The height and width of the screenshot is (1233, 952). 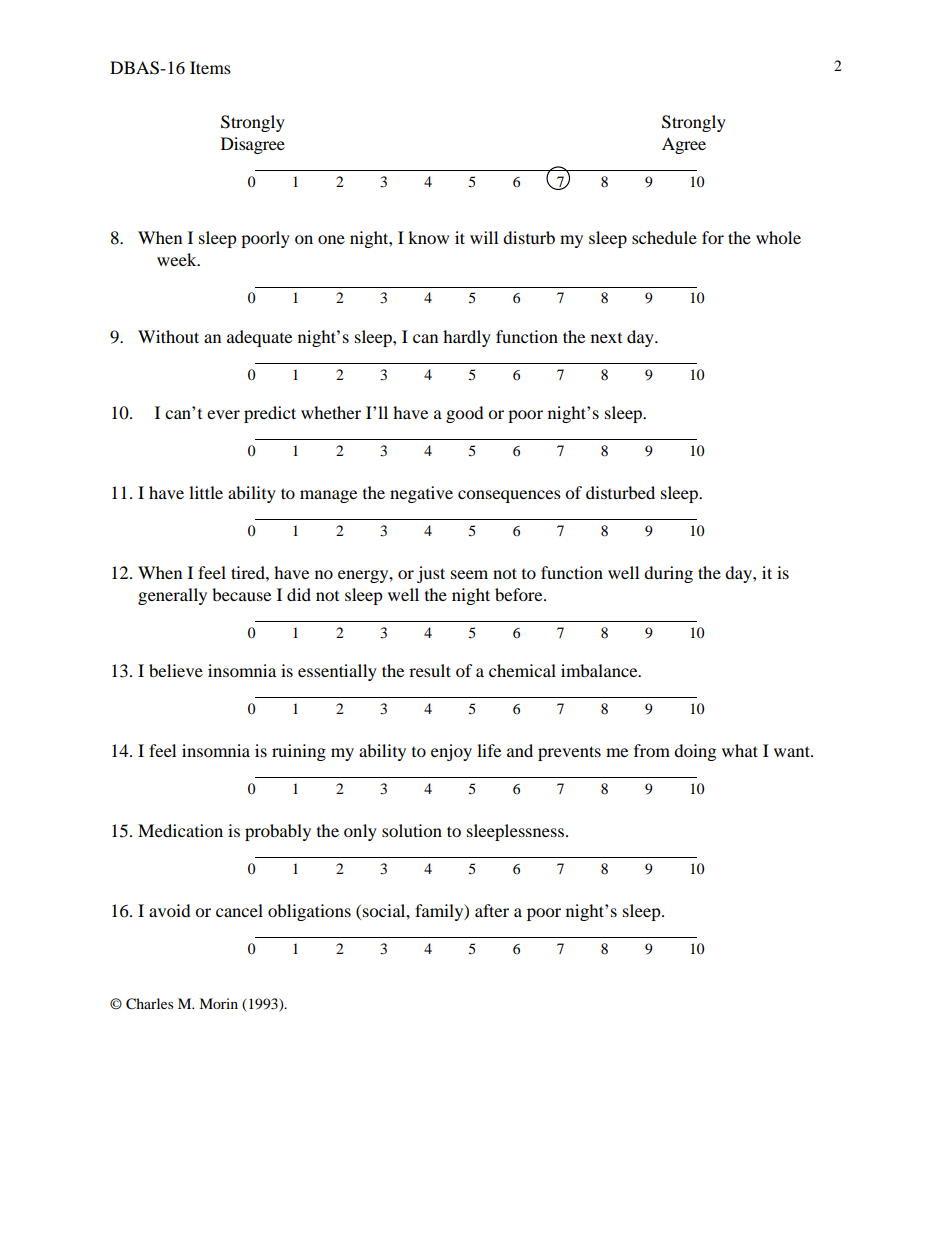 What do you see at coordinates (210, 67) in the screenshot?
I see `Items` at bounding box center [210, 67].
